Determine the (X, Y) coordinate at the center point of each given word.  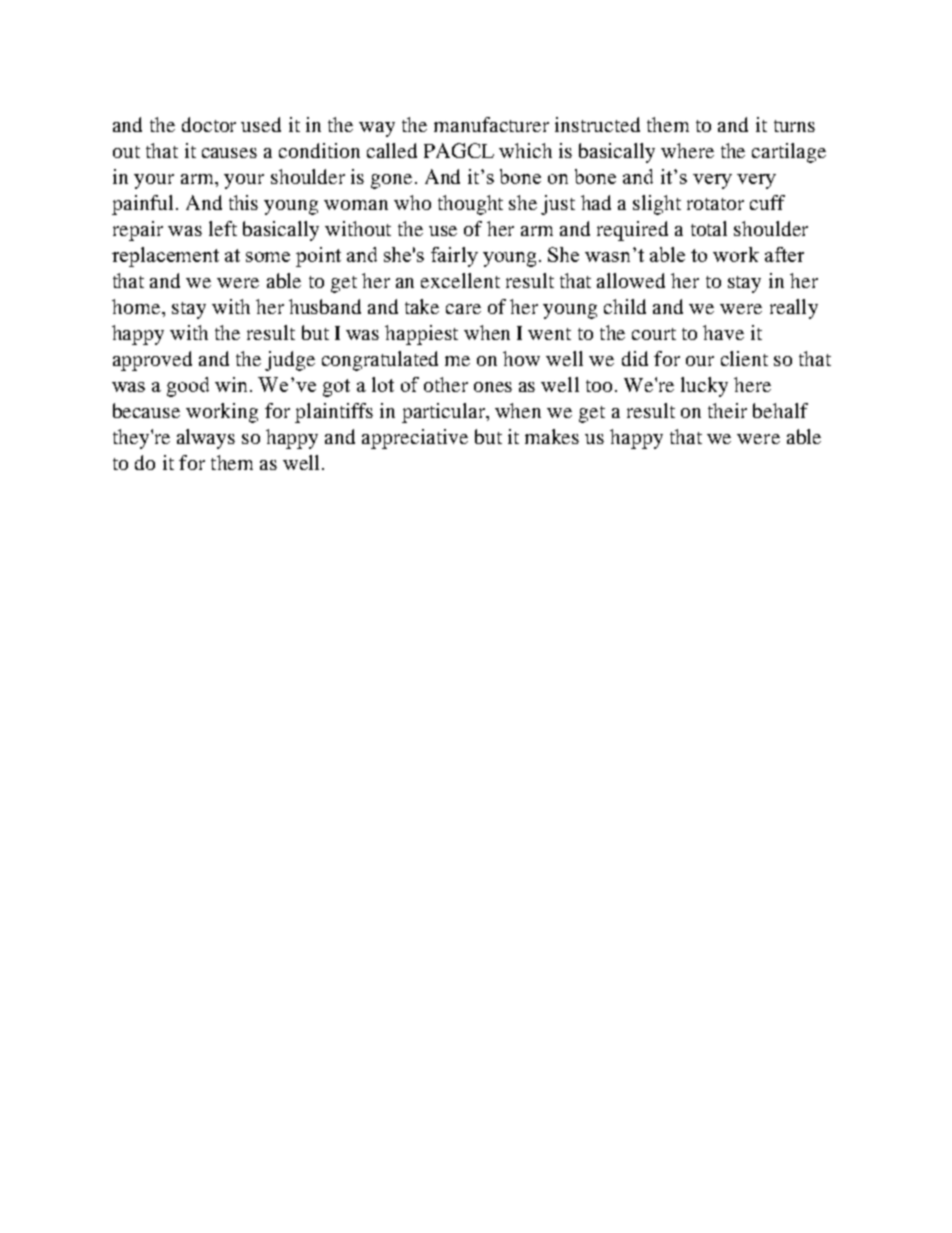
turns (794, 126)
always (206, 439)
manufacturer (491, 124)
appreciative (415, 439)
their (727, 410)
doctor (209, 124)
